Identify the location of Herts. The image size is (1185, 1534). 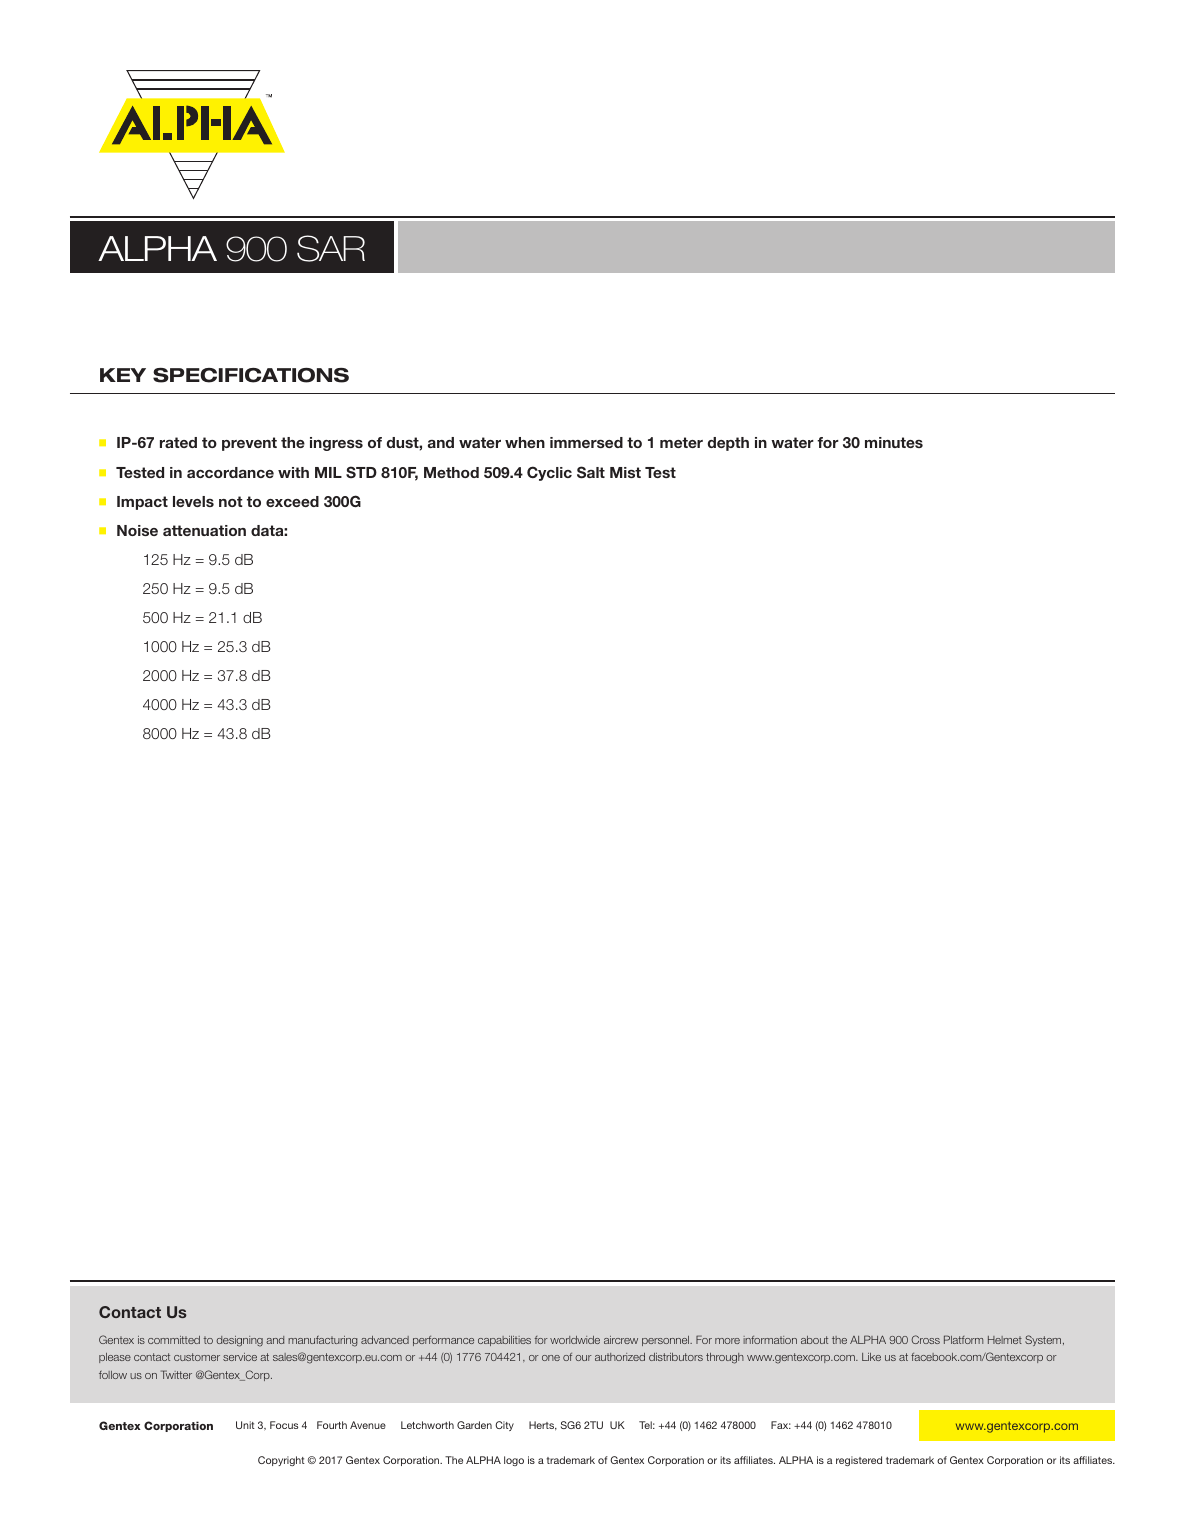
(543, 1426).
